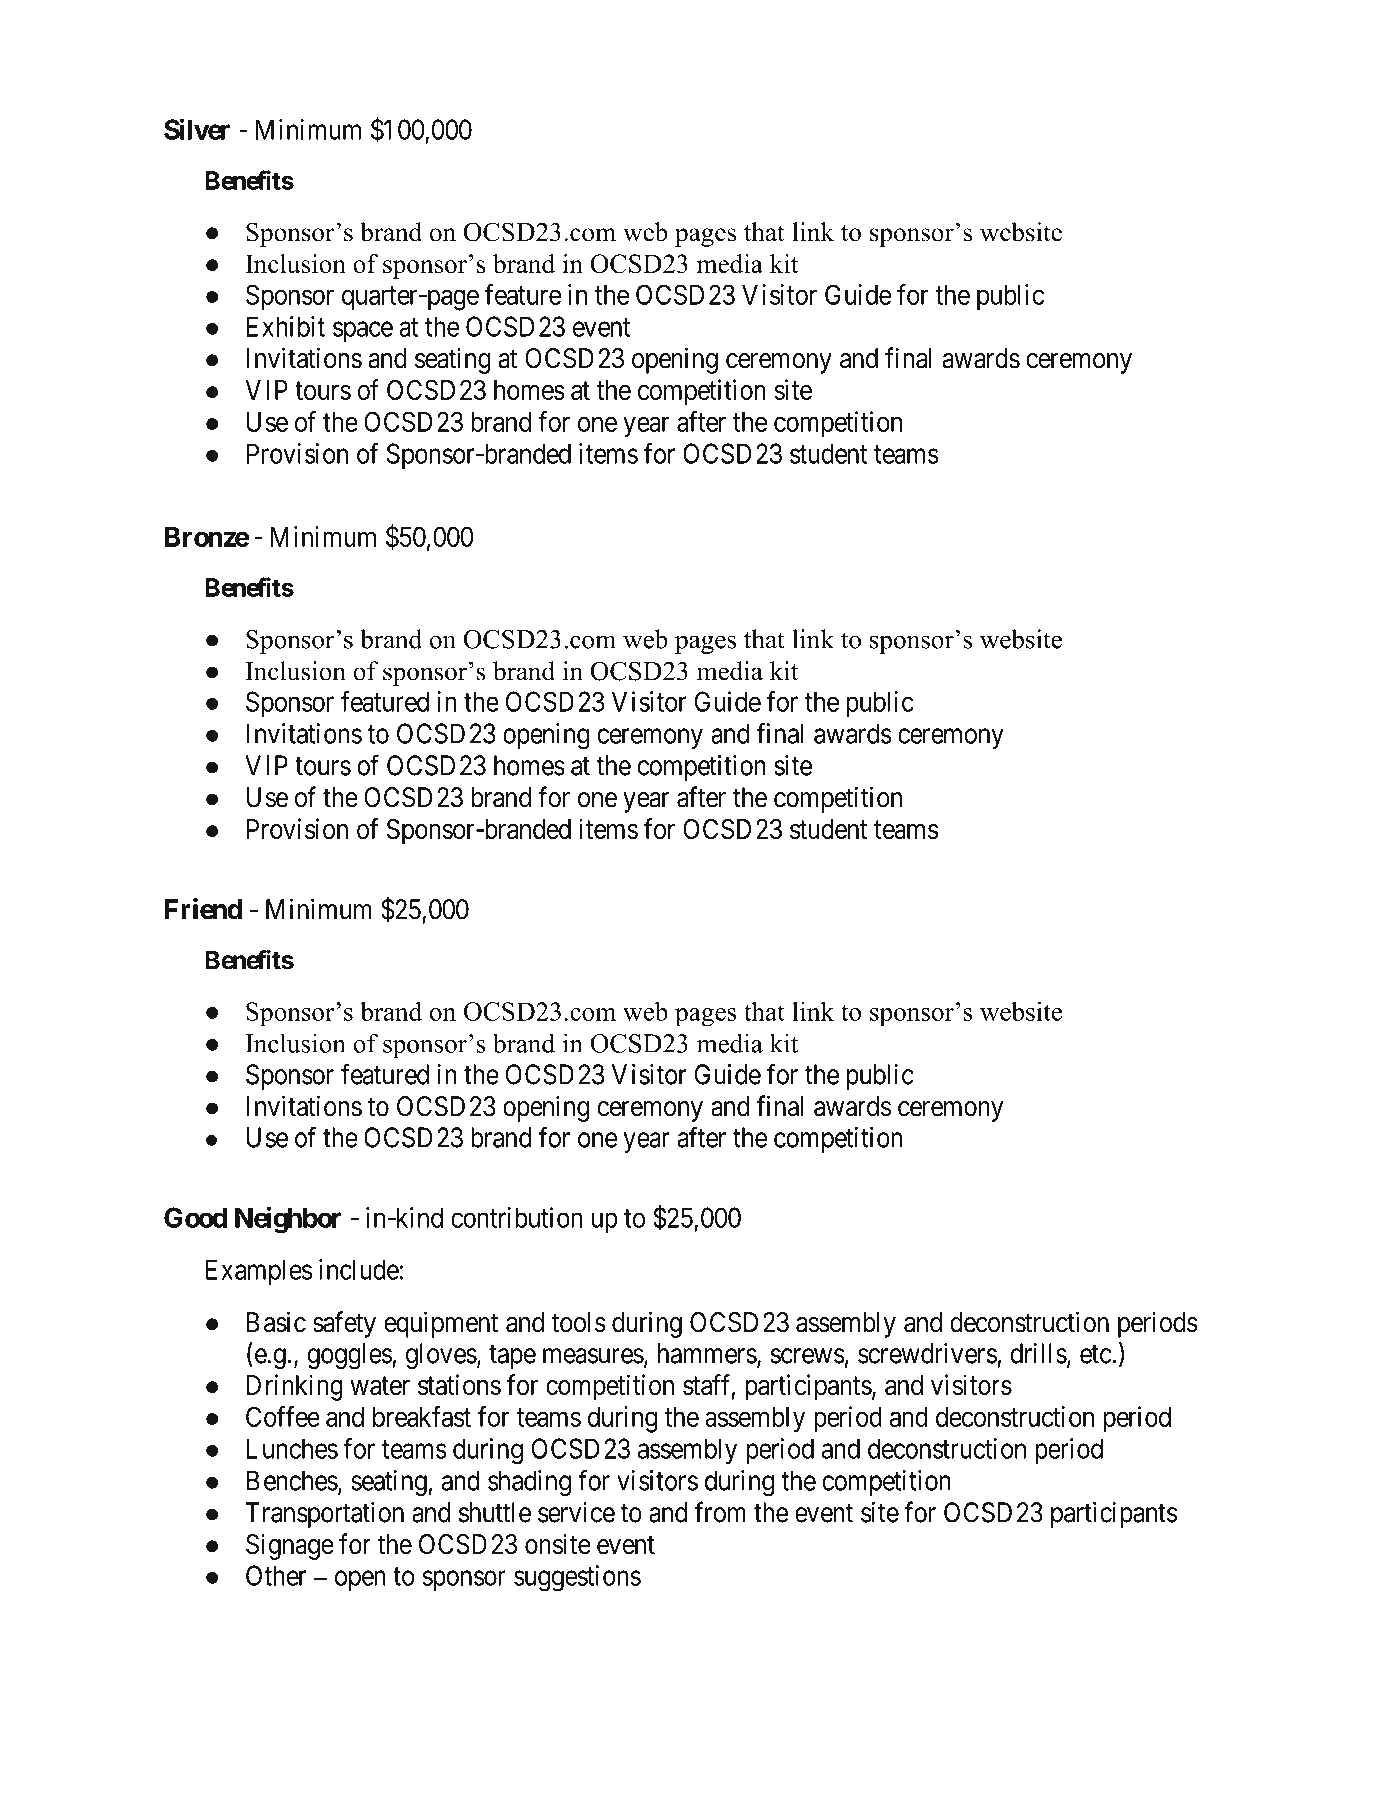 The image size is (1387, 1795). Describe the element at coordinates (197, 129) in the screenshot. I see `Silver` at that location.
